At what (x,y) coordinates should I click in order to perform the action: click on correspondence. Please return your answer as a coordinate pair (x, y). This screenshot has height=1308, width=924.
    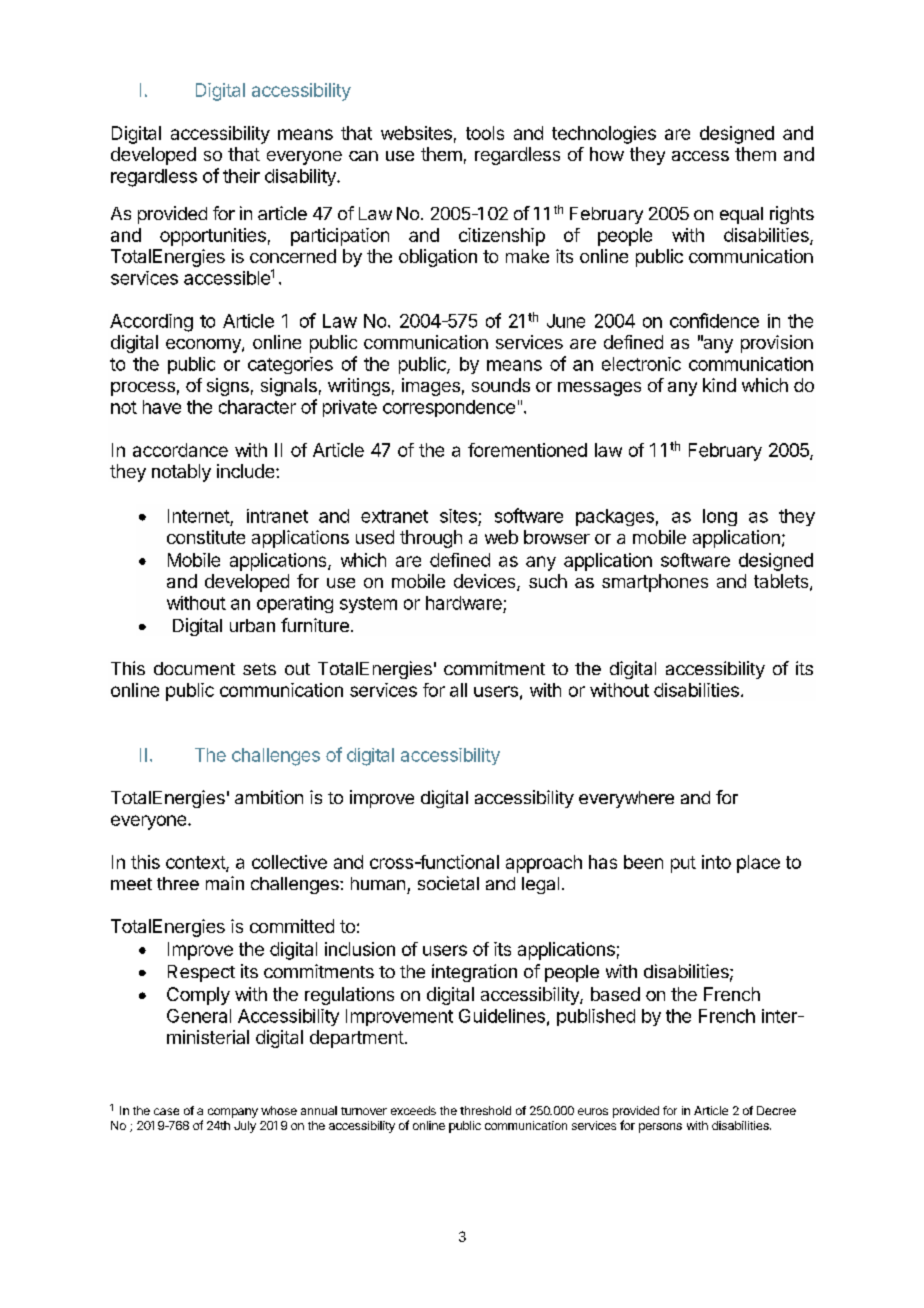
    Looking at the image, I should click on (449, 408).
